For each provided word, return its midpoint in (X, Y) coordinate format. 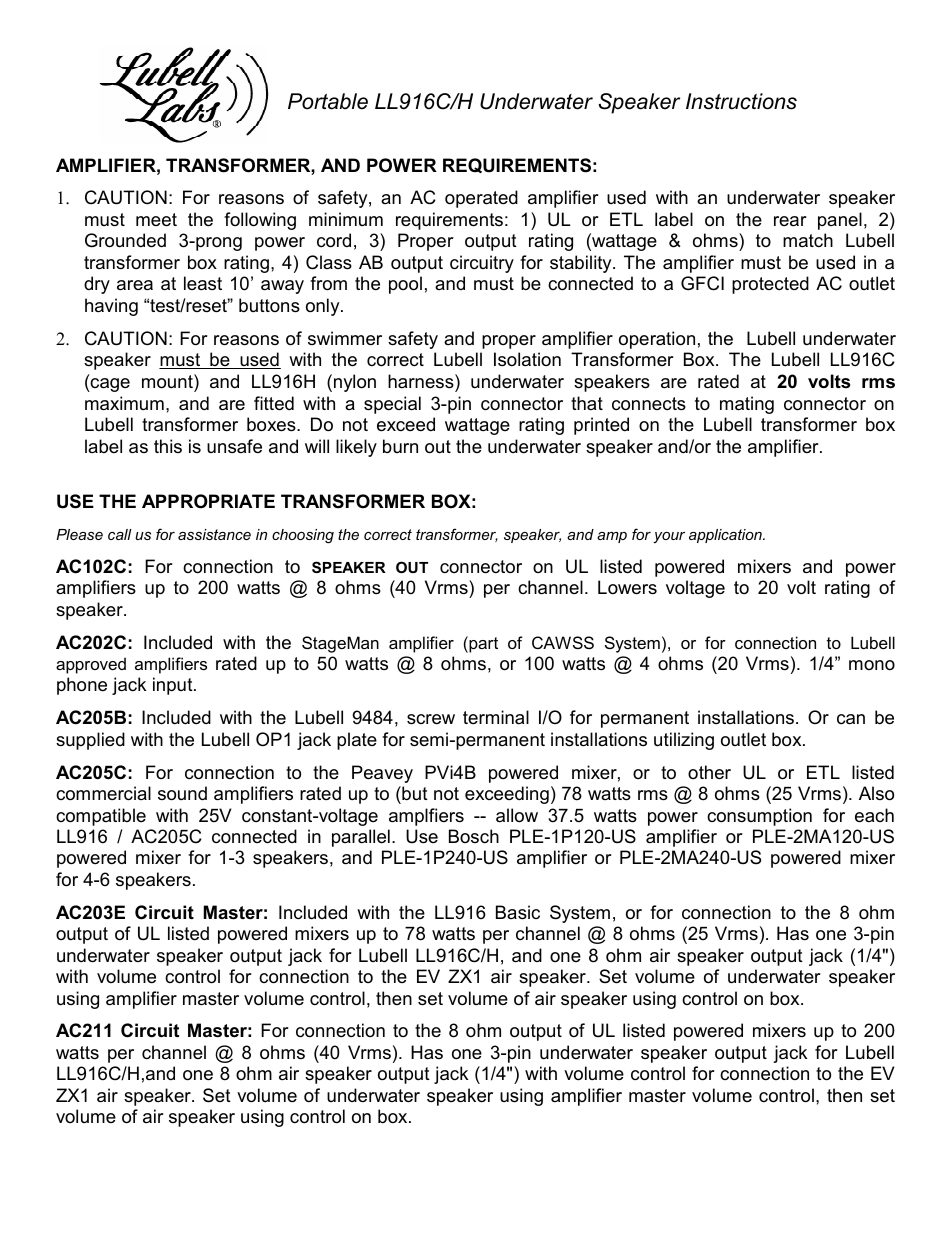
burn (400, 446)
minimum (346, 219)
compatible (101, 817)
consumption (759, 817)
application (726, 536)
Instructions (741, 101)
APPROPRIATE (208, 501)
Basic (518, 912)
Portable (328, 101)
